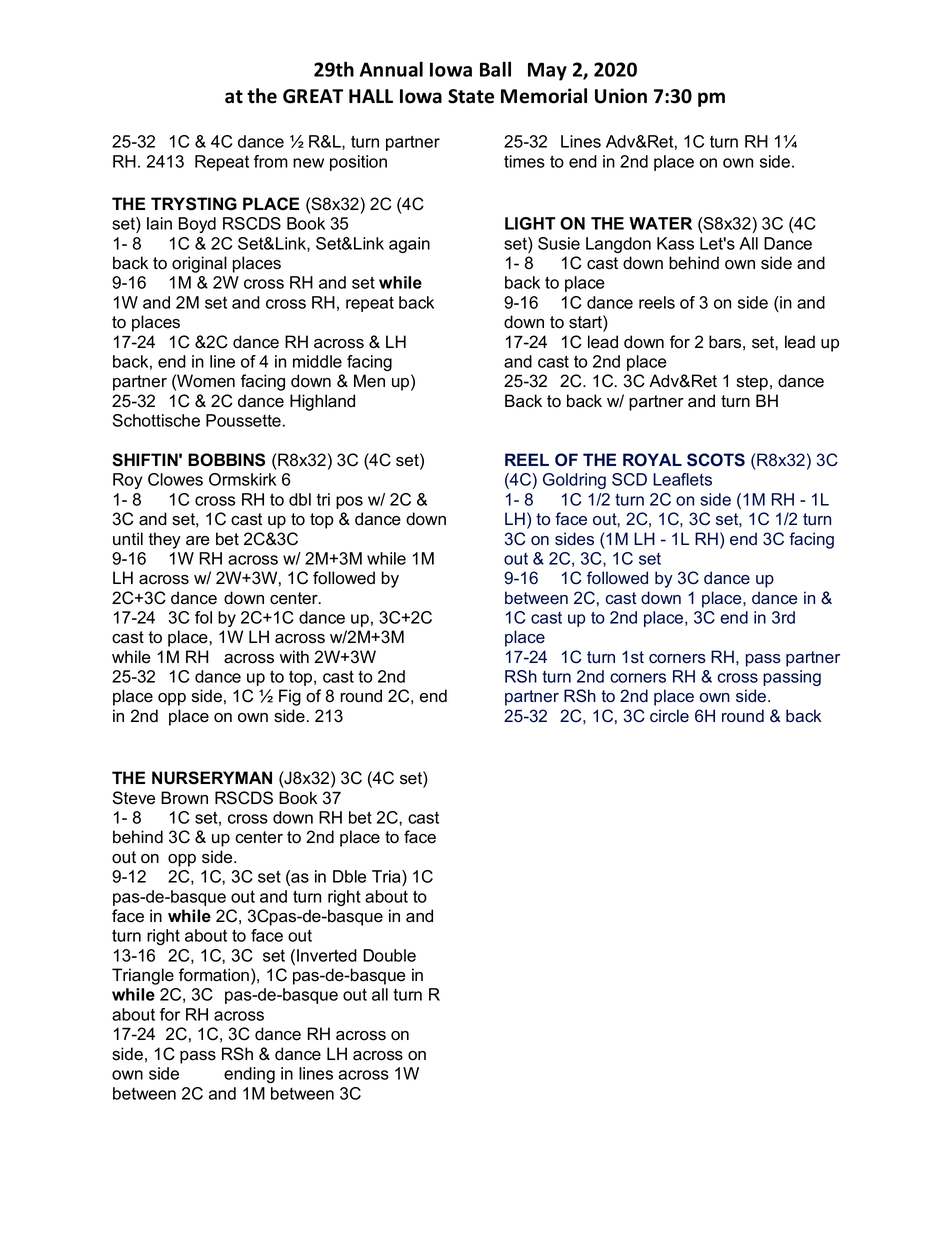 This document has width=952, height=1233. Describe the element at coordinates (271, 161) in the document. I see `from` at that location.
